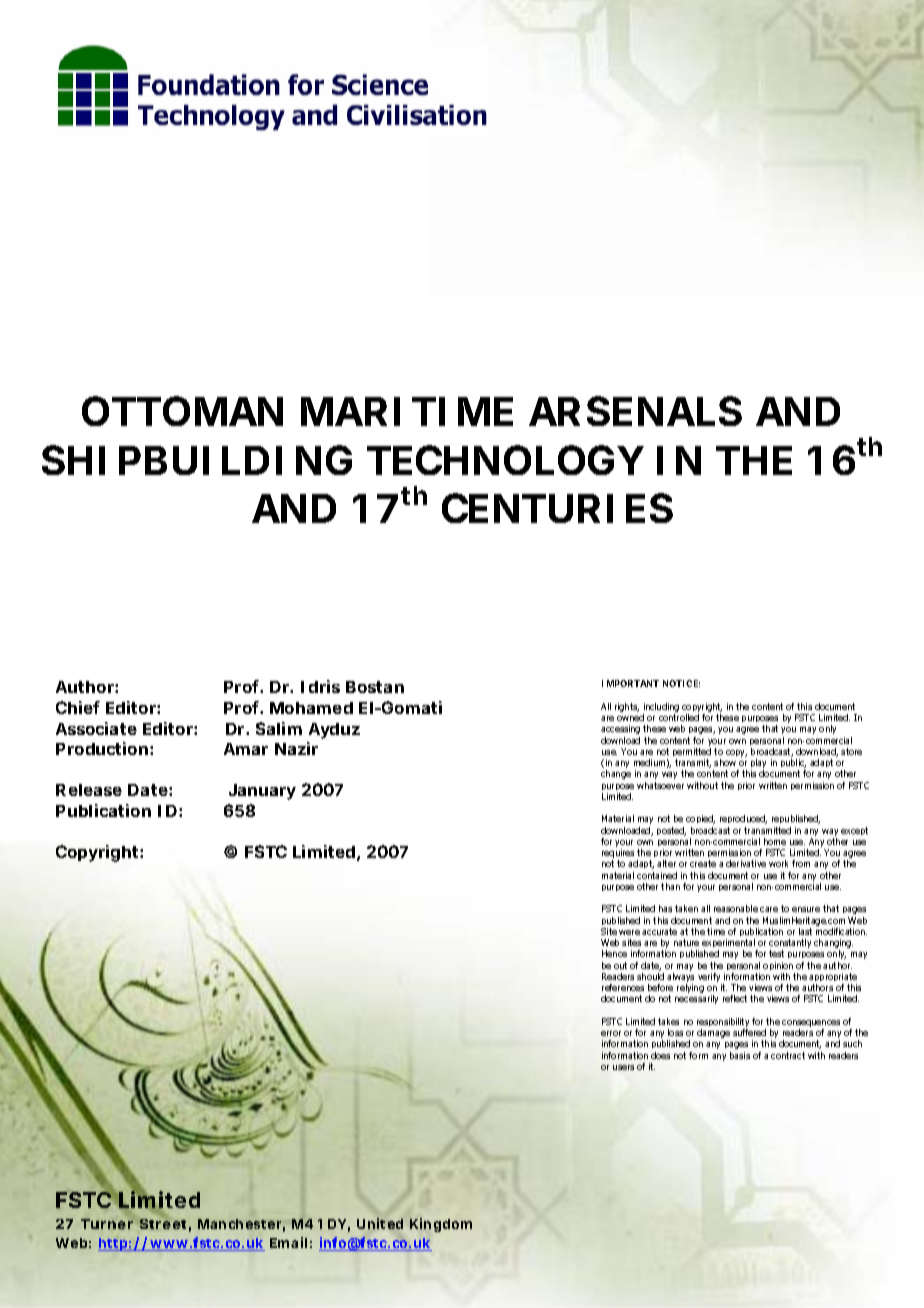  I want to click on Street, so click(165, 1224).
